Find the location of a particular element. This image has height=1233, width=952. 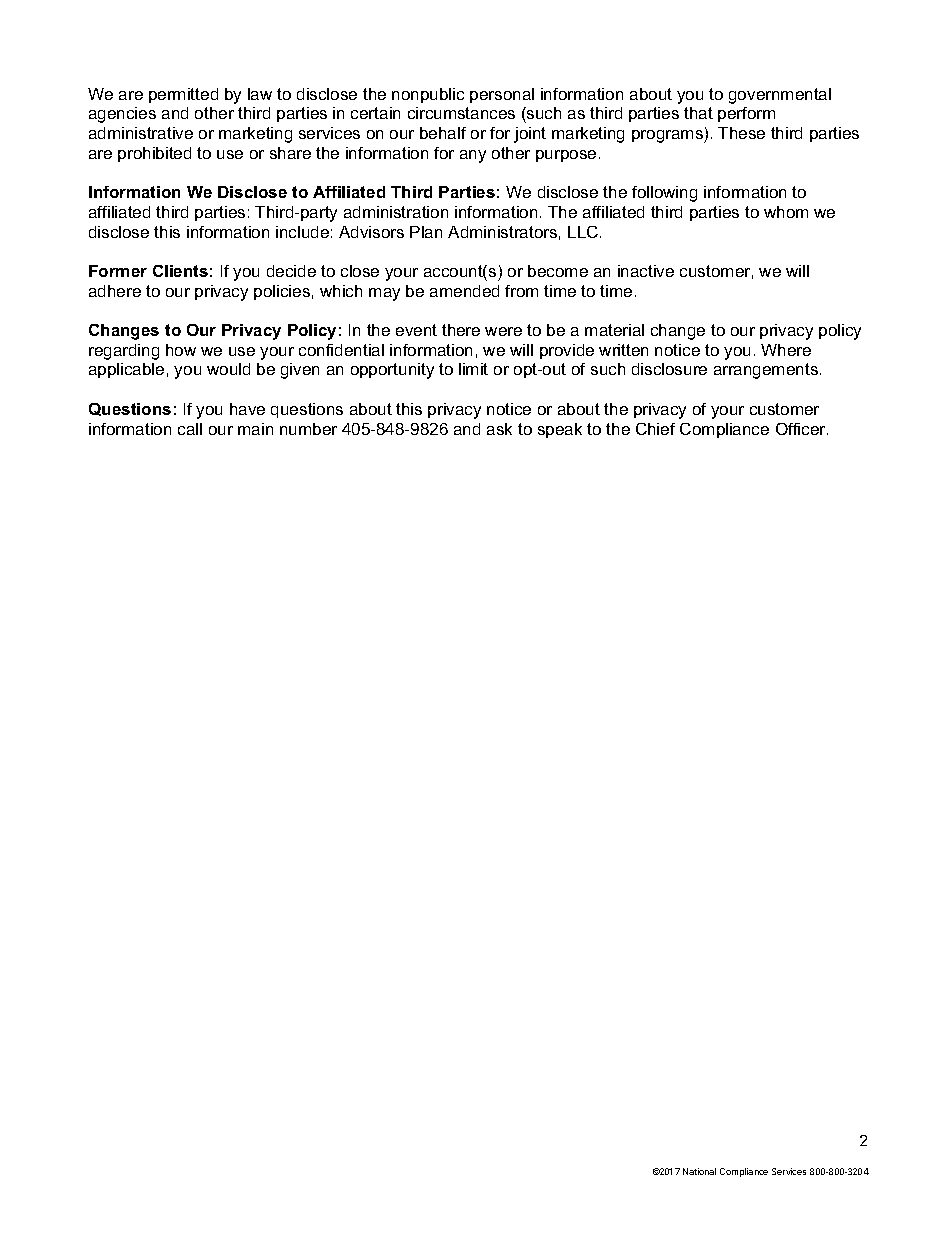

These is located at coordinates (741, 133).
